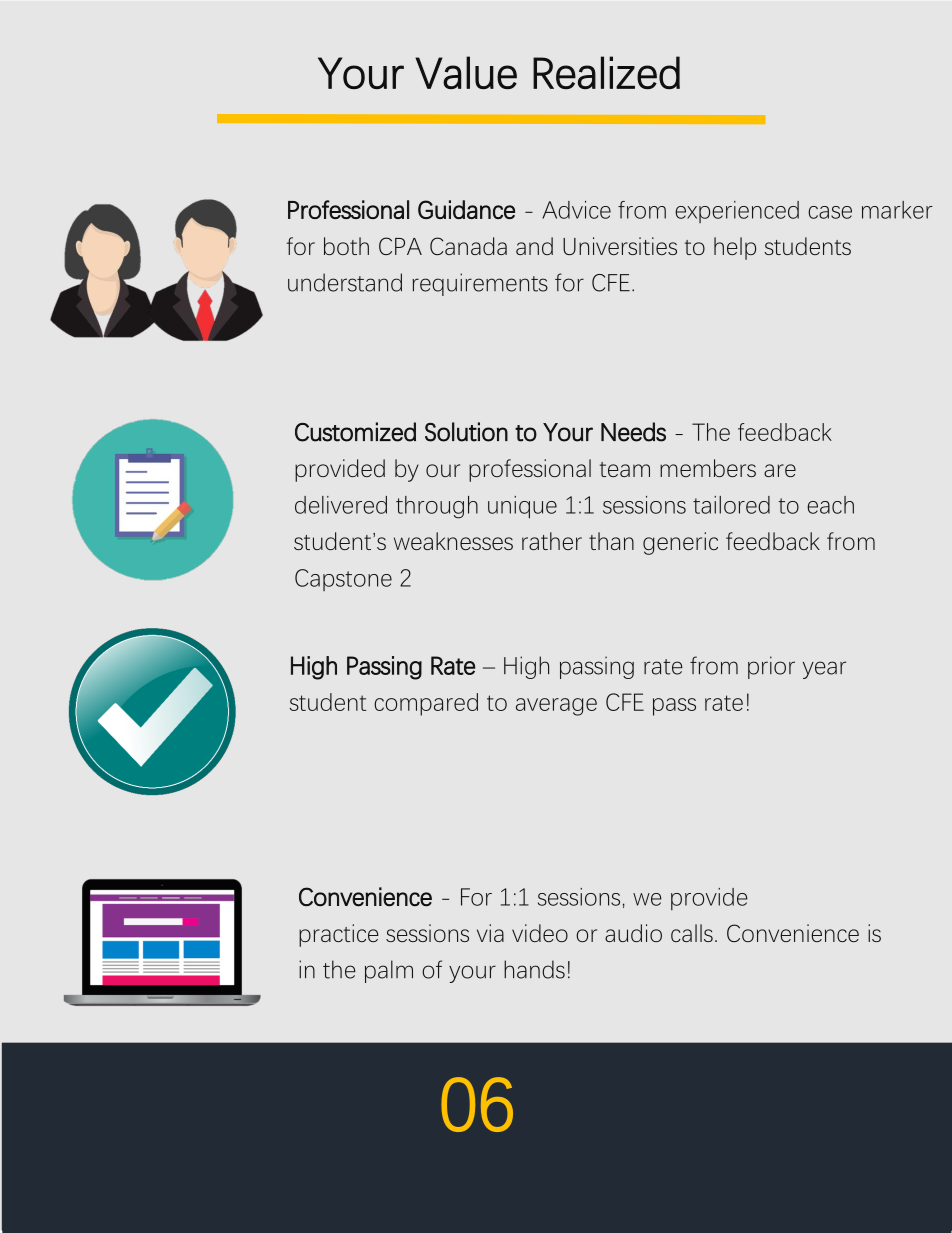 This page has height=1233, width=952. Describe the element at coordinates (437, 507) in the page. I see `through` at that location.
